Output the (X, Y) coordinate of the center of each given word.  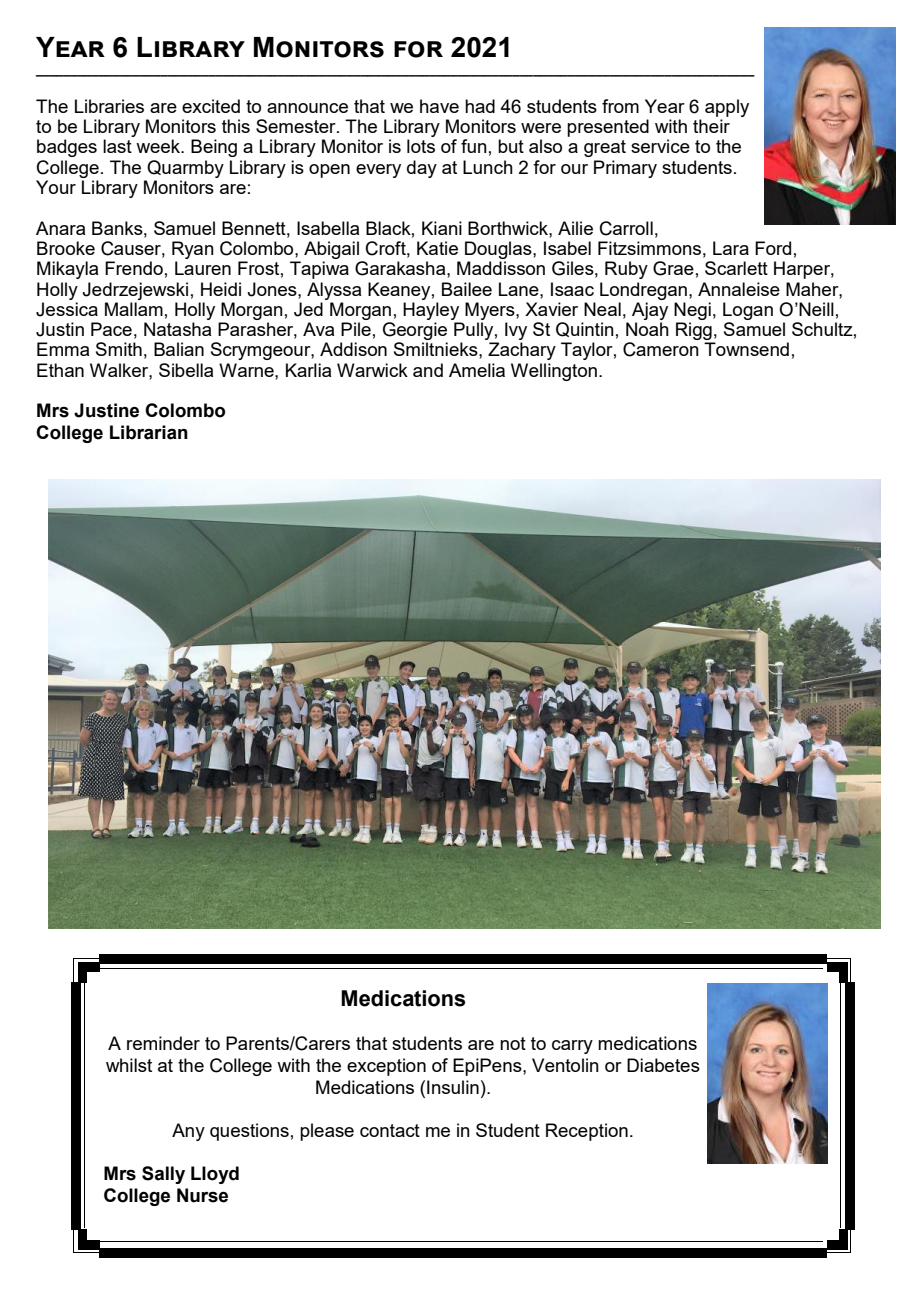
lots (421, 146)
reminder (163, 1043)
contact (390, 1130)
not (513, 1043)
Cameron (661, 349)
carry (572, 1047)
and (428, 370)
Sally (163, 1175)
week (159, 146)
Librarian (149, 432)
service (660, 146)
